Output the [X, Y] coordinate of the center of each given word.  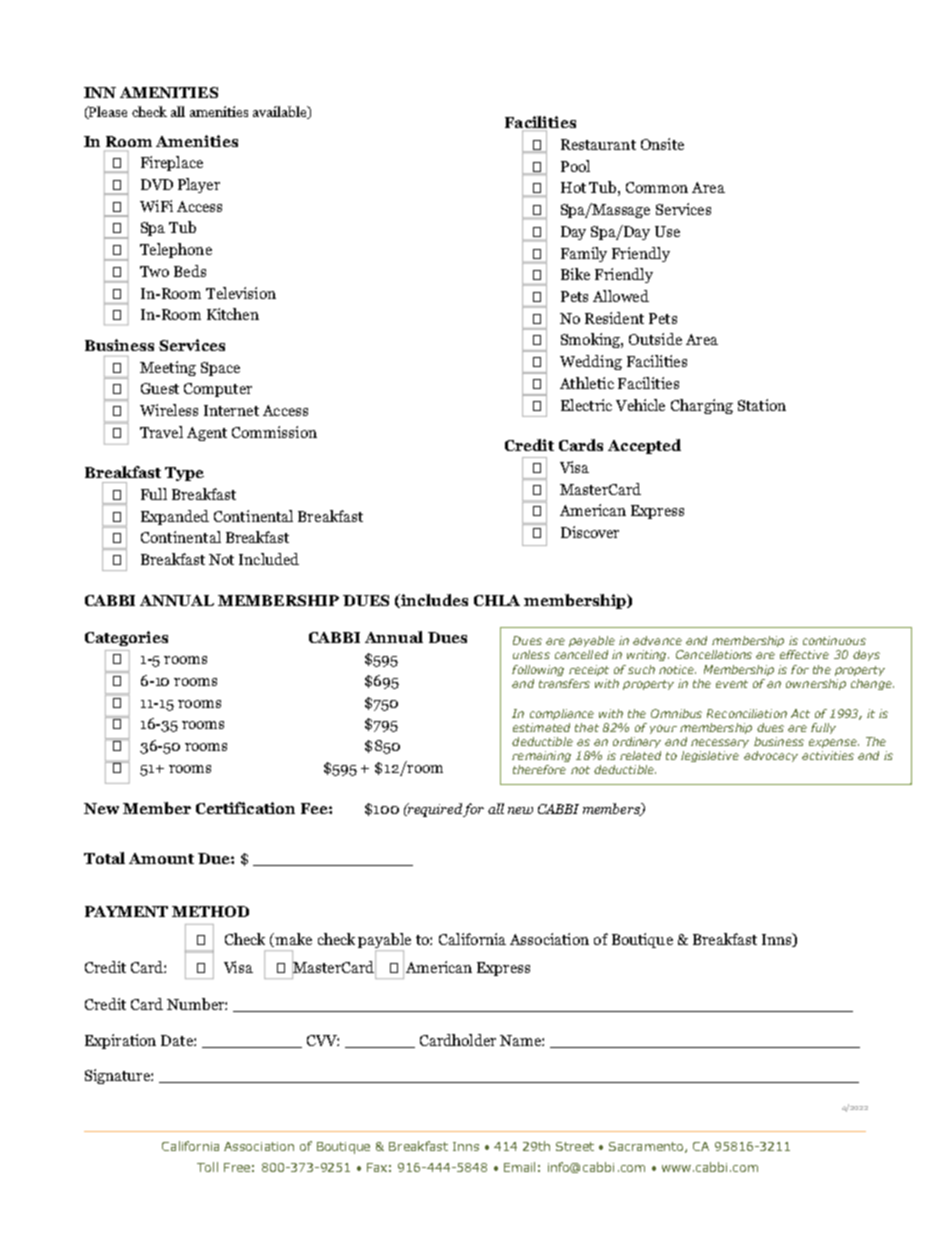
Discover [590, 532]
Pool [575, 166]
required [434, 810]
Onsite [662, 144]
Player [199, 185]
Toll [207, 1167]
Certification [245, 808]
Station [762, 405]
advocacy [771, 756]
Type [184, 474]
